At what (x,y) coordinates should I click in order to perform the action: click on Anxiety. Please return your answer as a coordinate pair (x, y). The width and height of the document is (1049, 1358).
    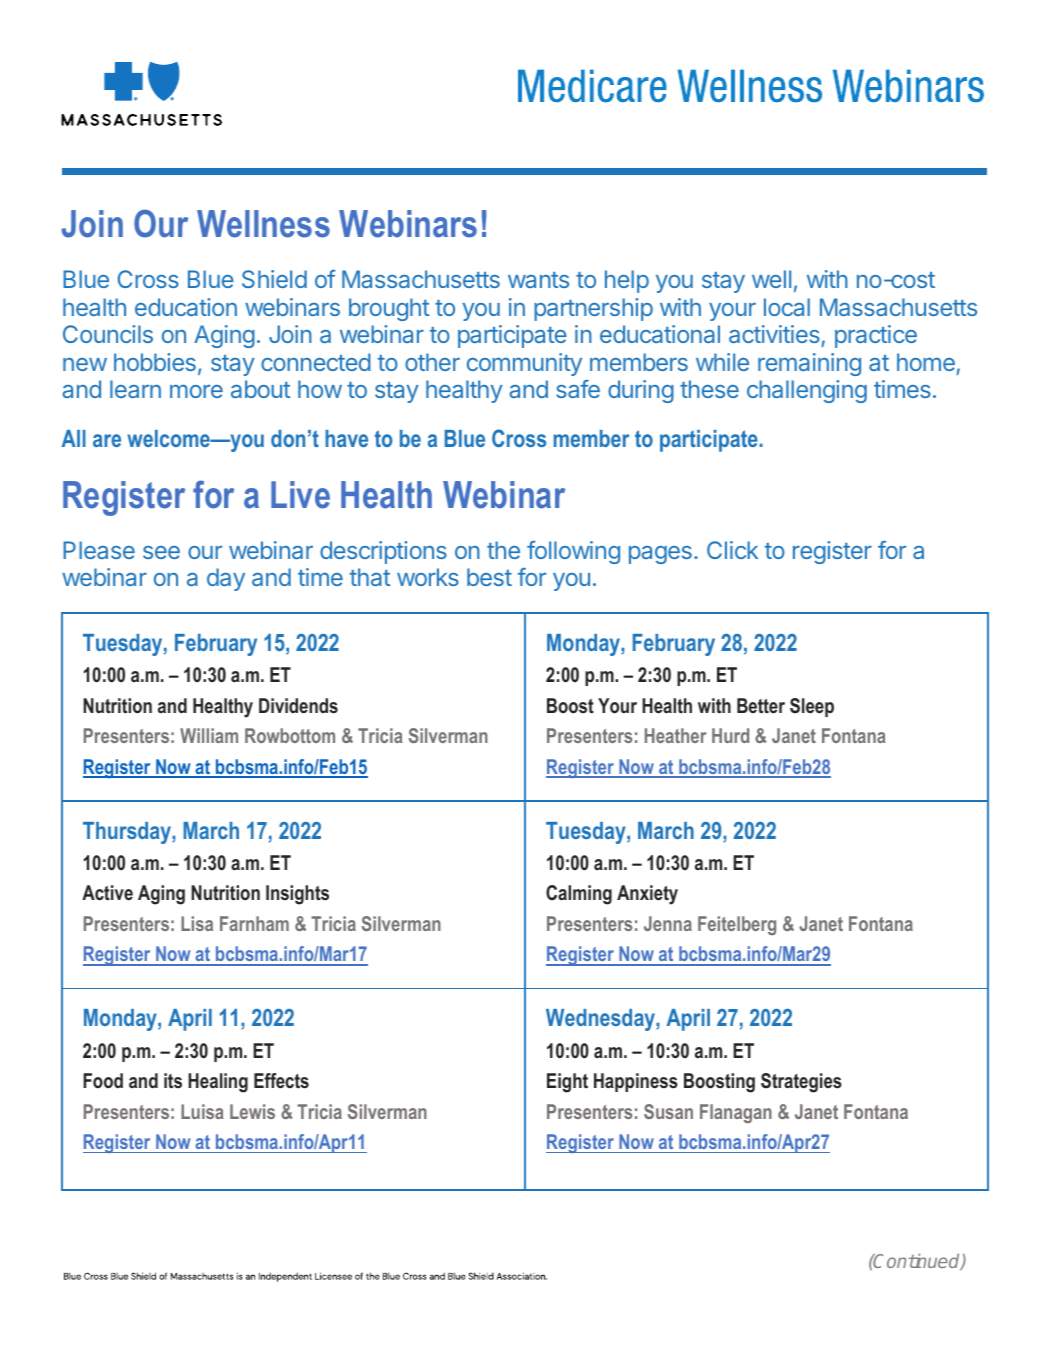
    Looking at the image, I should click on (647, 895).
